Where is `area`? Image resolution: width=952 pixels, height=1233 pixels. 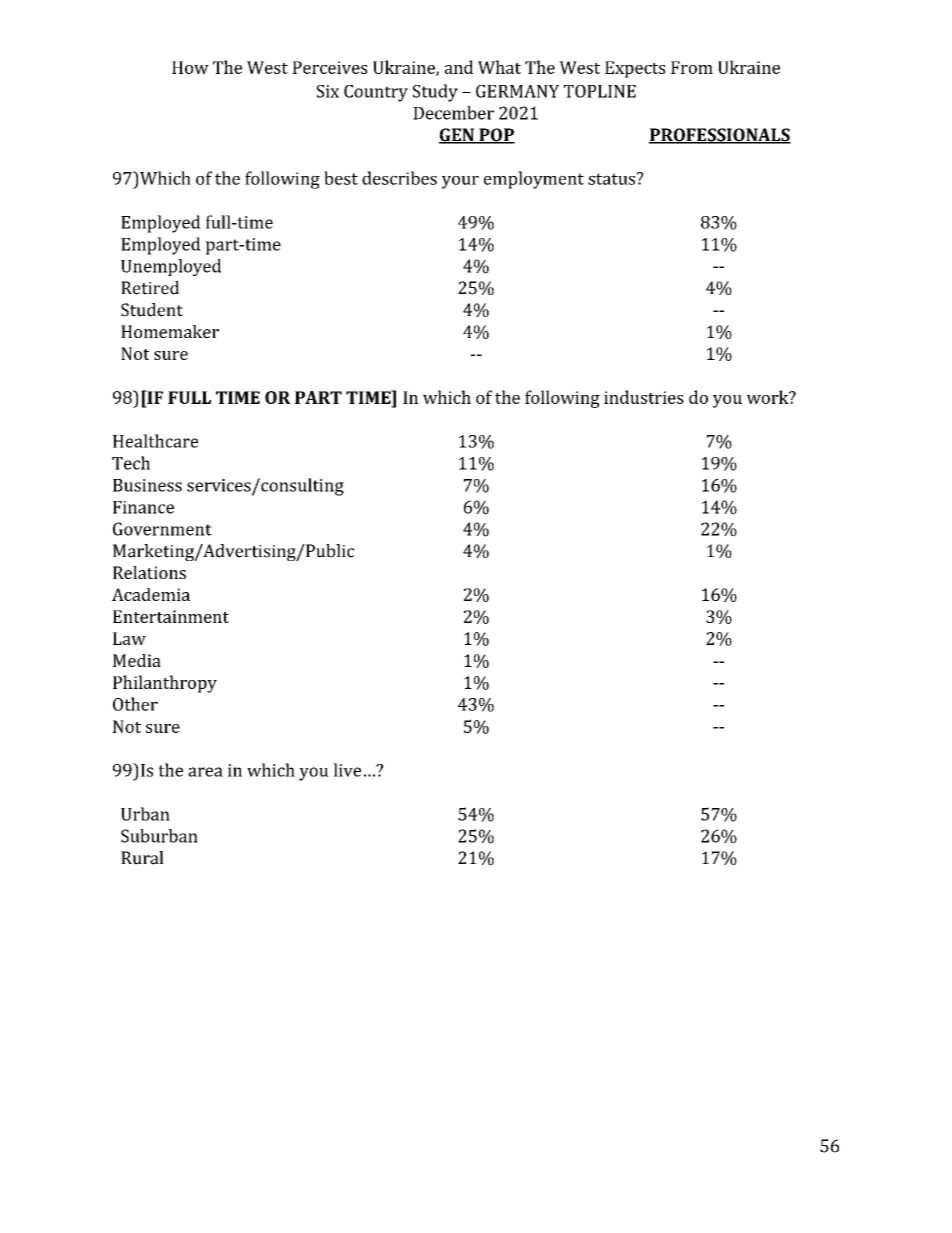
area is located at coordinates (205, 772).
